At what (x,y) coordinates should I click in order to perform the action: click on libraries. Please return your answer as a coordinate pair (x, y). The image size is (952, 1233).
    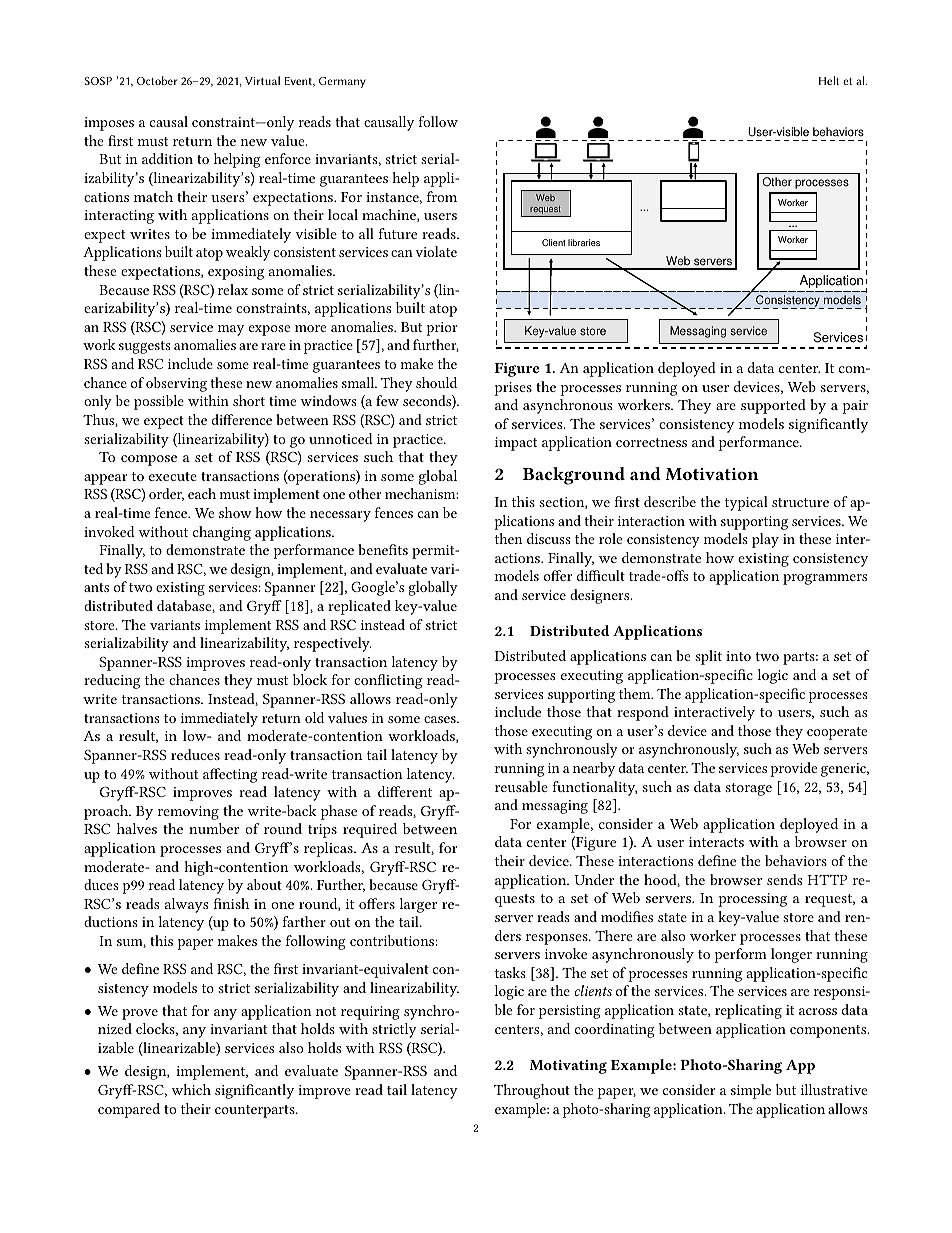
    Looking at the image, I should click on (584, 242).
